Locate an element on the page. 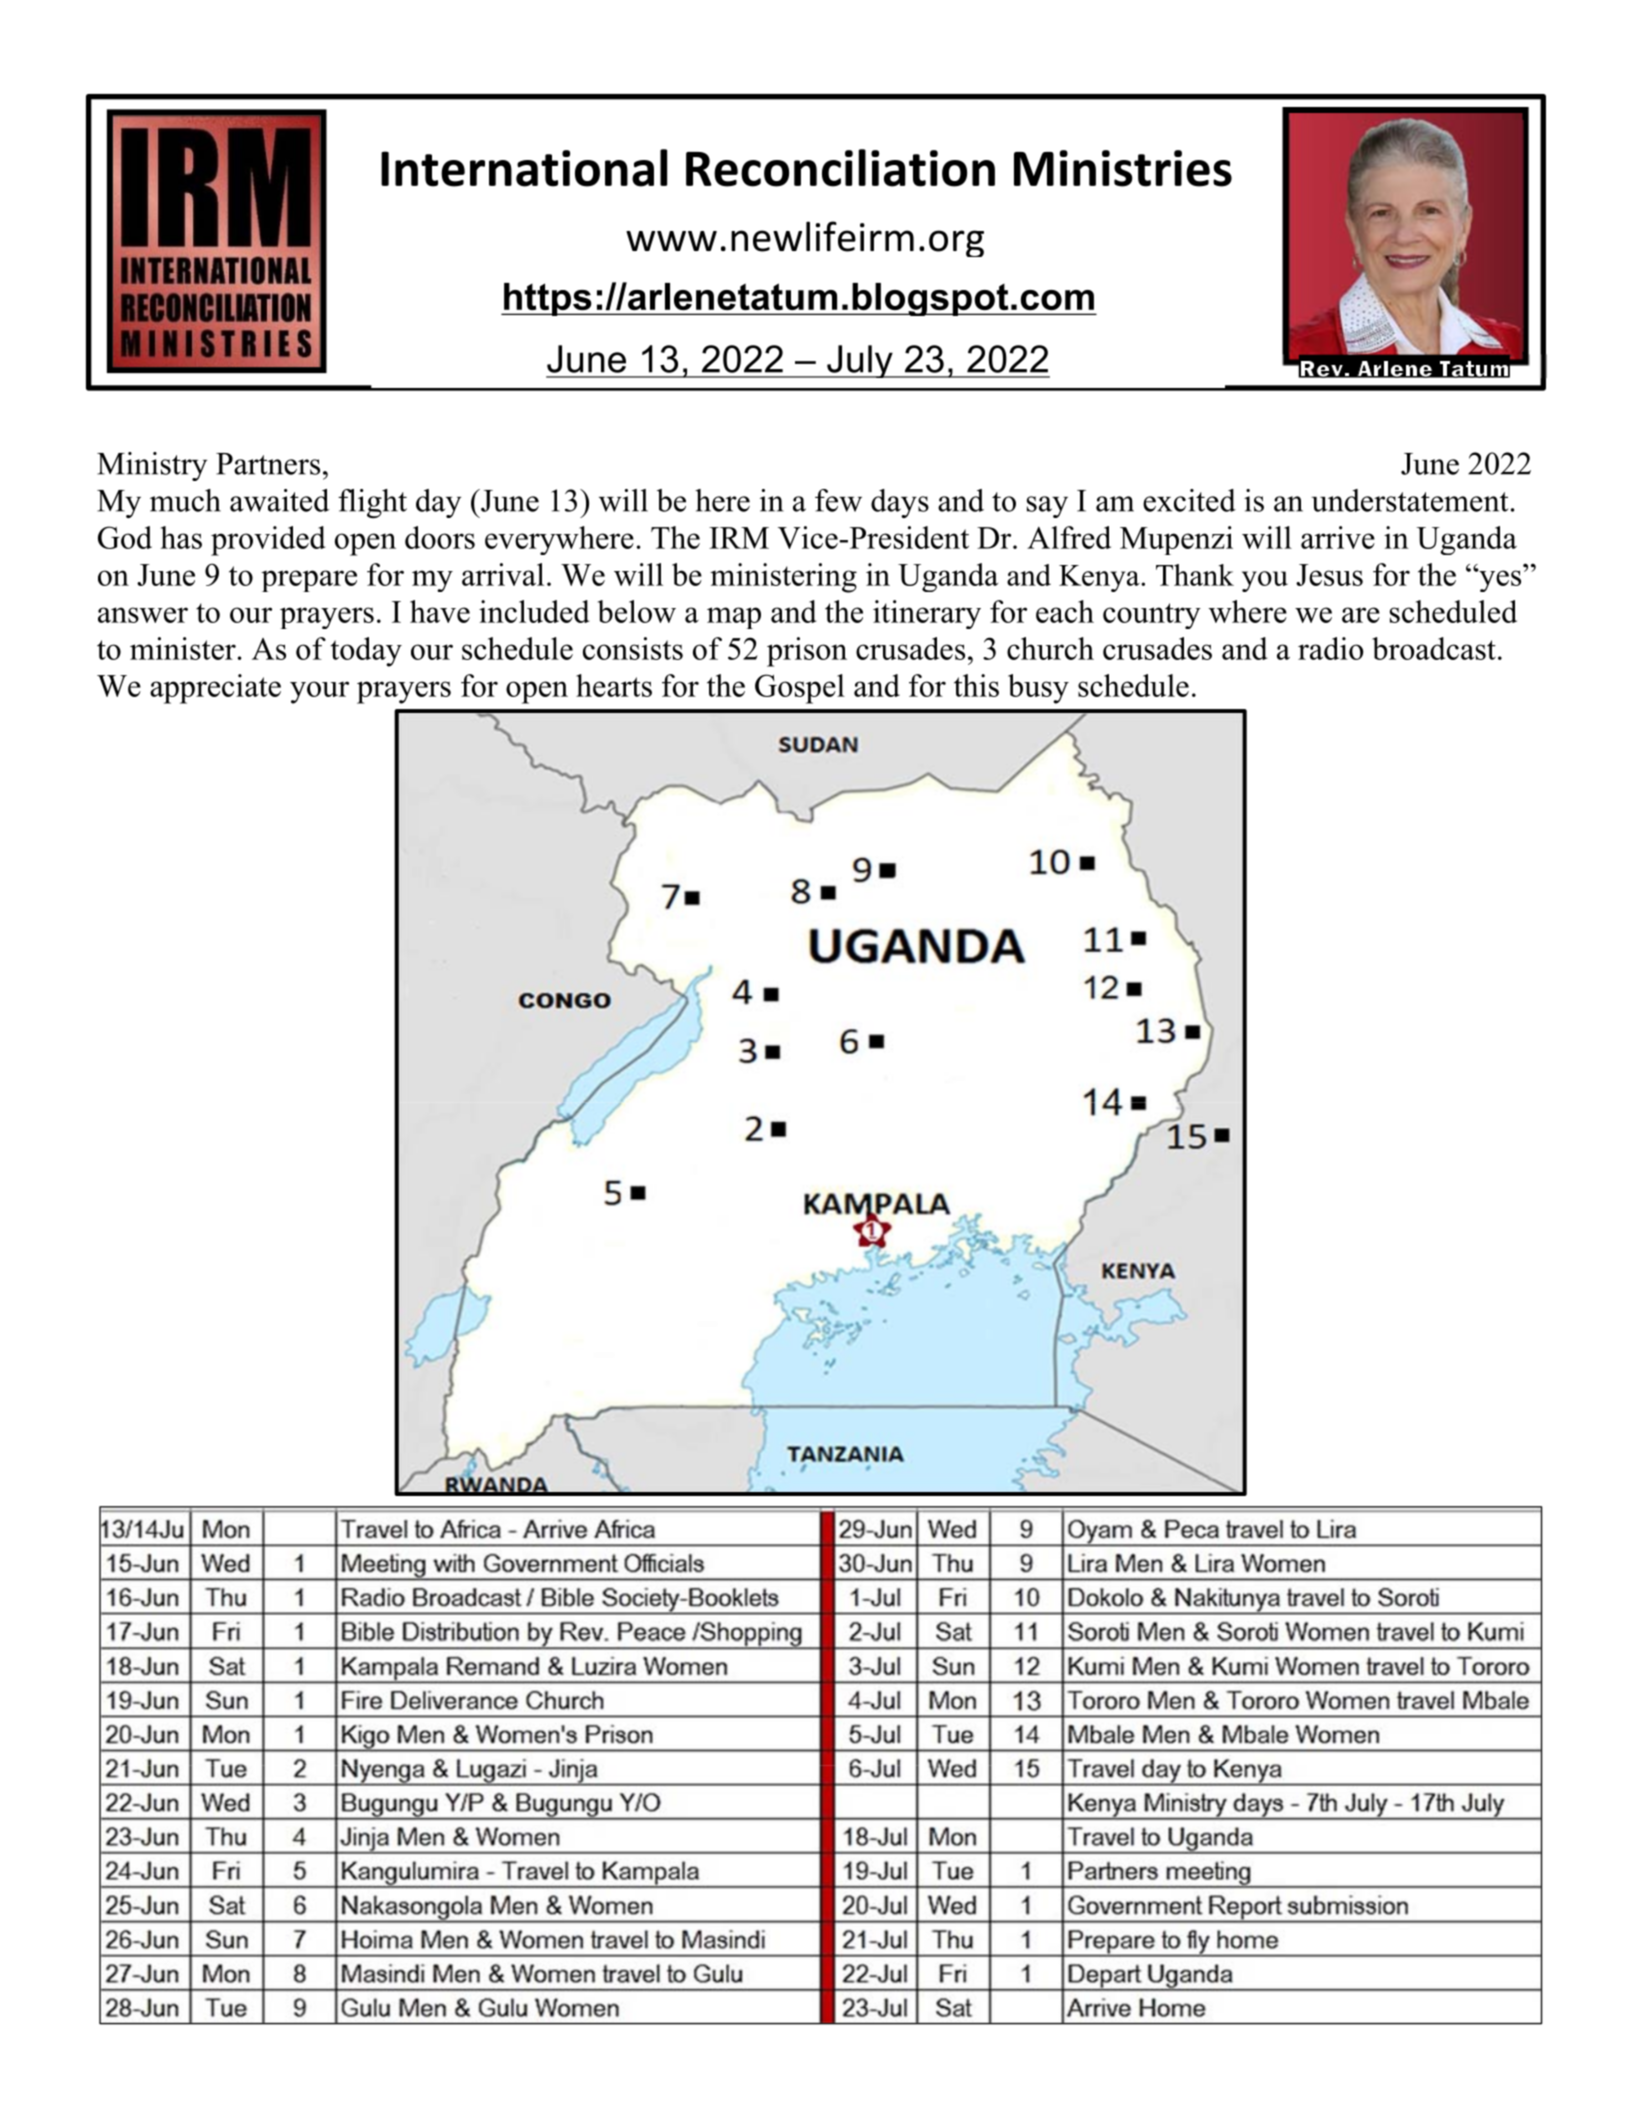  days is located at coordinates (900, 503).
